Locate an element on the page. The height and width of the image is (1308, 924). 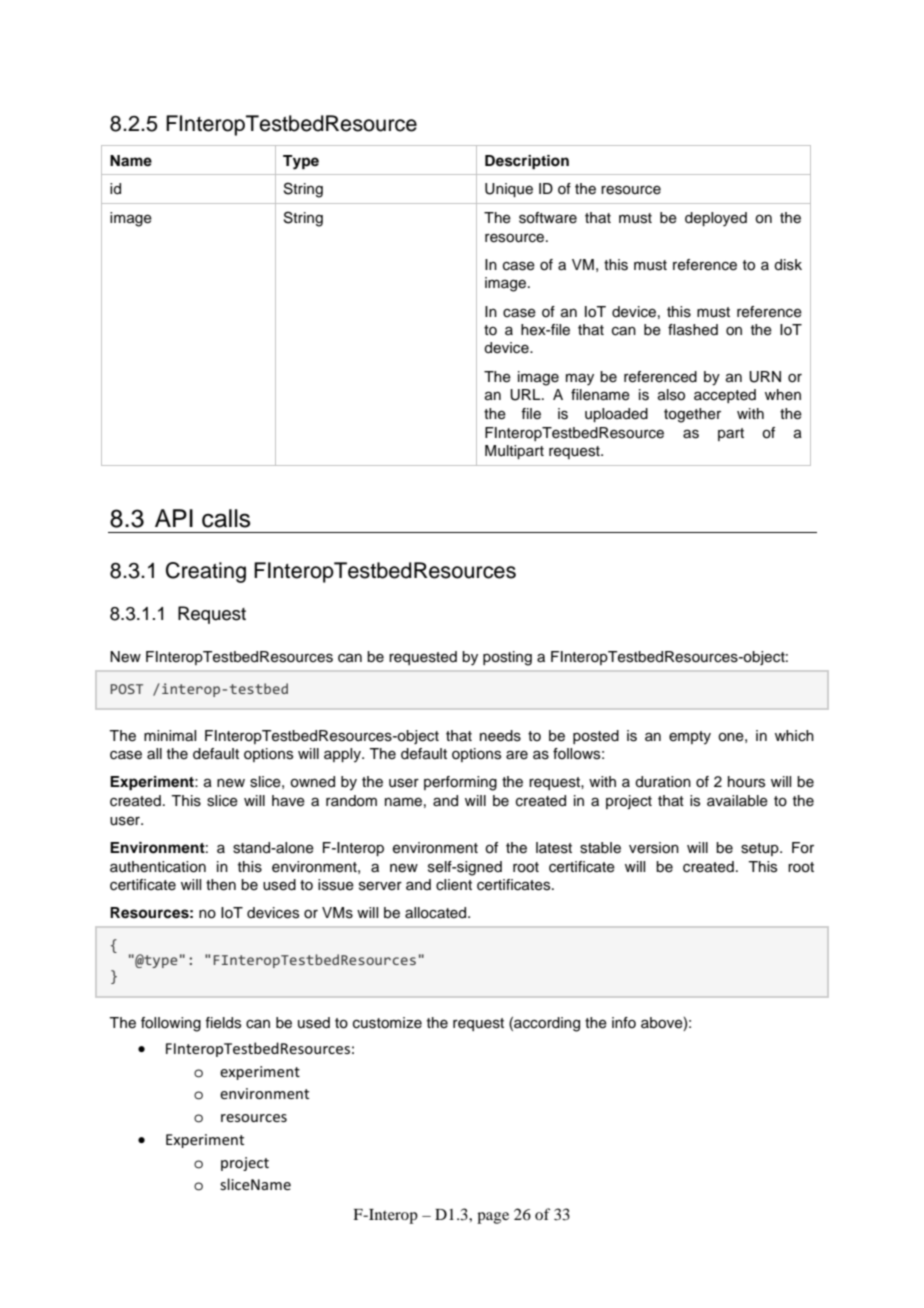
deployed is located at coordinates (716, 219).
